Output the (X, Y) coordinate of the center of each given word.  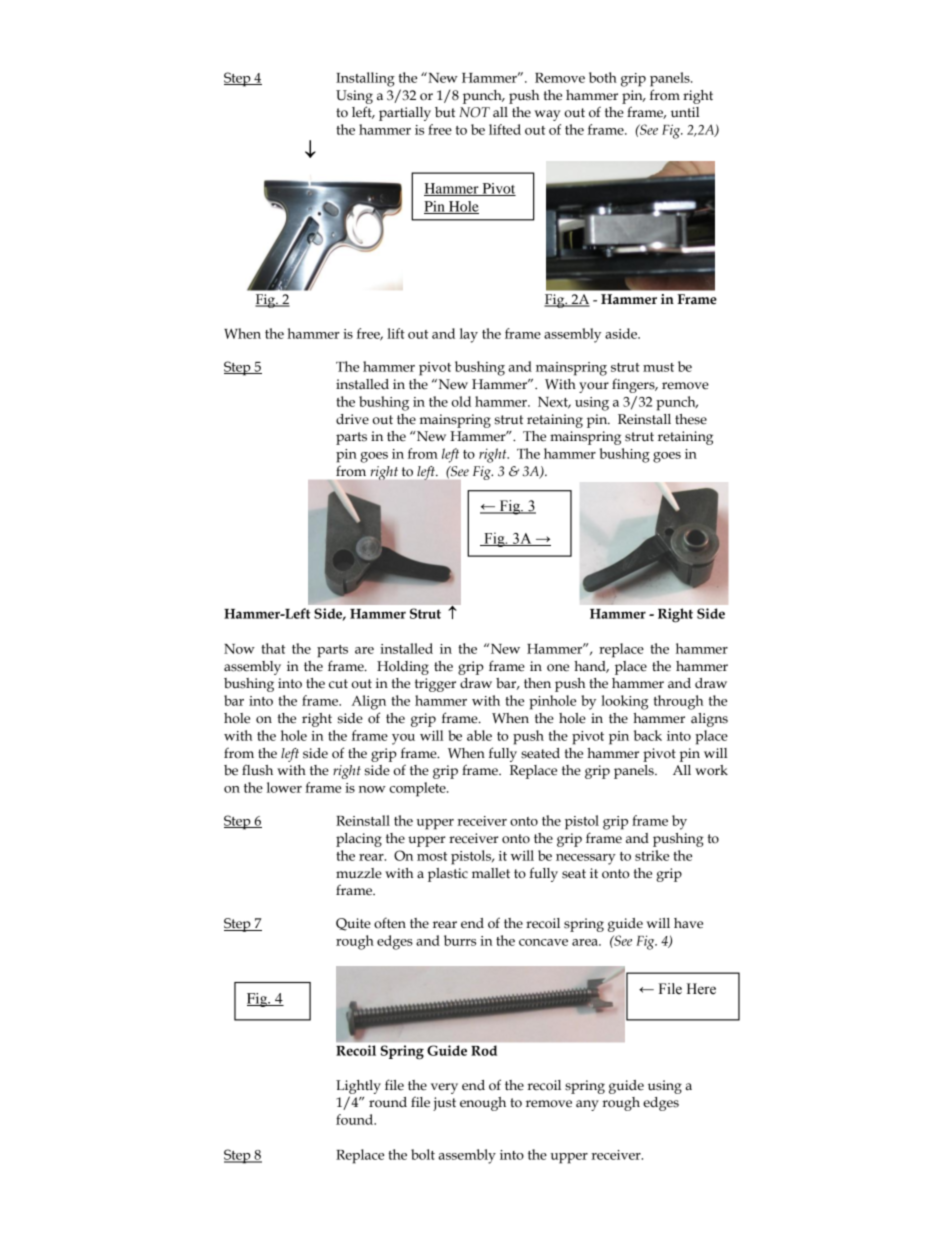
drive (352, 419)
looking (624, 702)
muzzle (359, 873)
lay (469, 335)
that (273, 648)
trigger (435, 685)
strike (652, 855)
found (356, 1119)
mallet (491, 873)
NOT (474, 112)
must (658, 367)
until (685, 112)
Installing (365, 79)
